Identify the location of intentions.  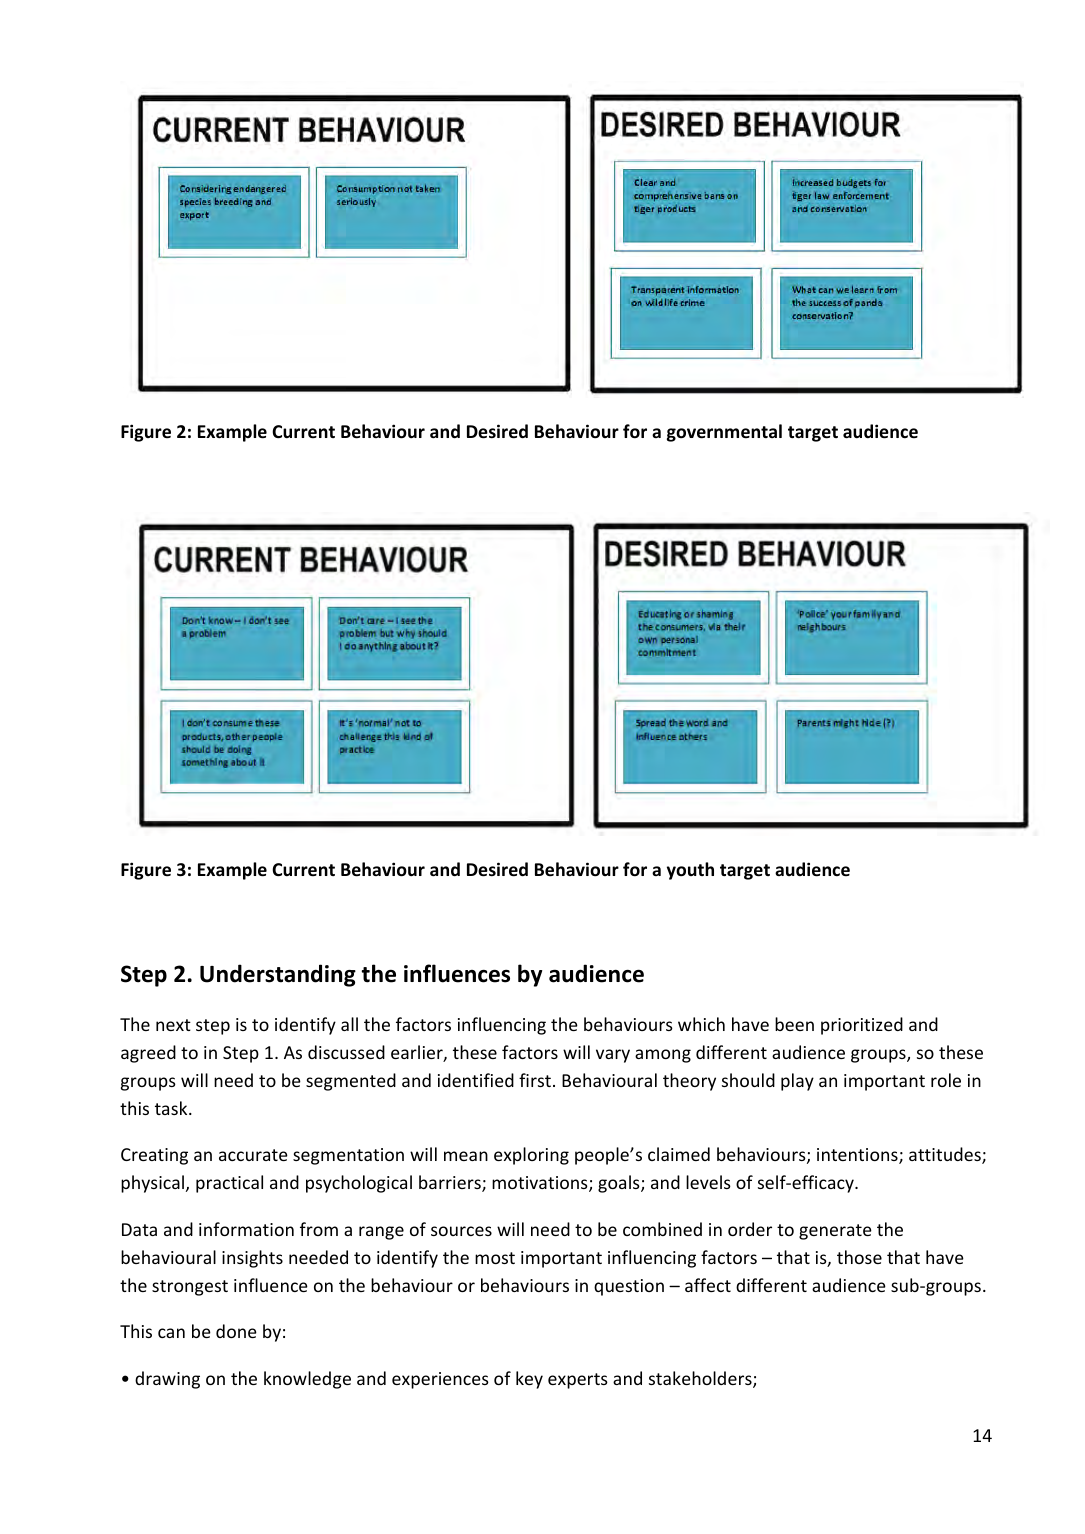
(858, 1156).
